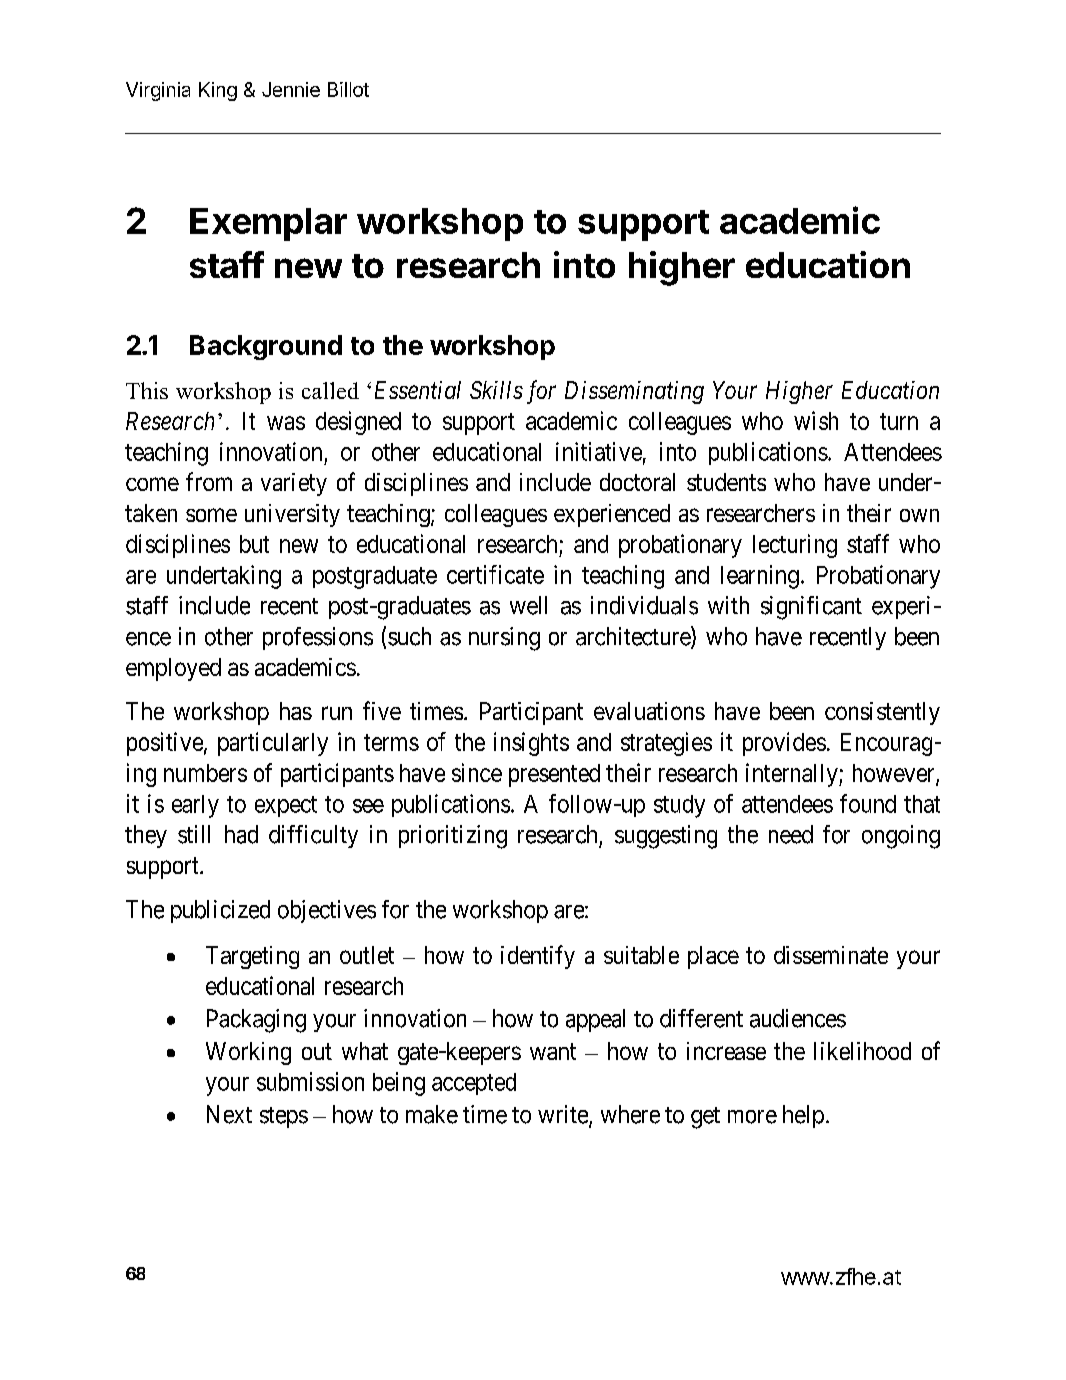 Image resolution: width=1066 pixels, height=1380 pixels. I want to click on help, so click(803, 1116).
